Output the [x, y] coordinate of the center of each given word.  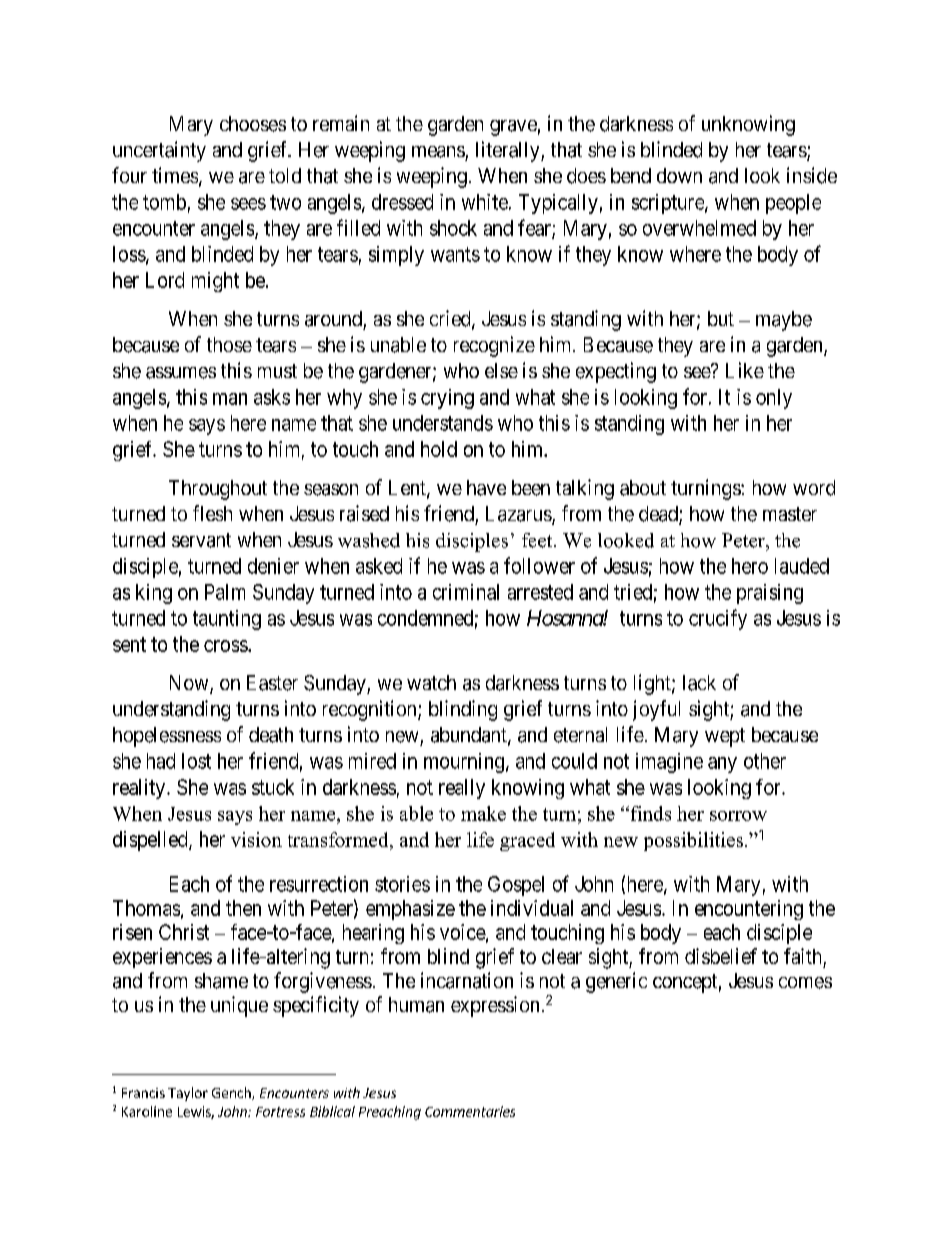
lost [196, 761]
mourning [464, 763]
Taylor [188, 1094]
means [438, 152]
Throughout [218, 490]
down [679, 175]
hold [439, 449]
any [722, 765]
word [814, 488]
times [175, 175]
